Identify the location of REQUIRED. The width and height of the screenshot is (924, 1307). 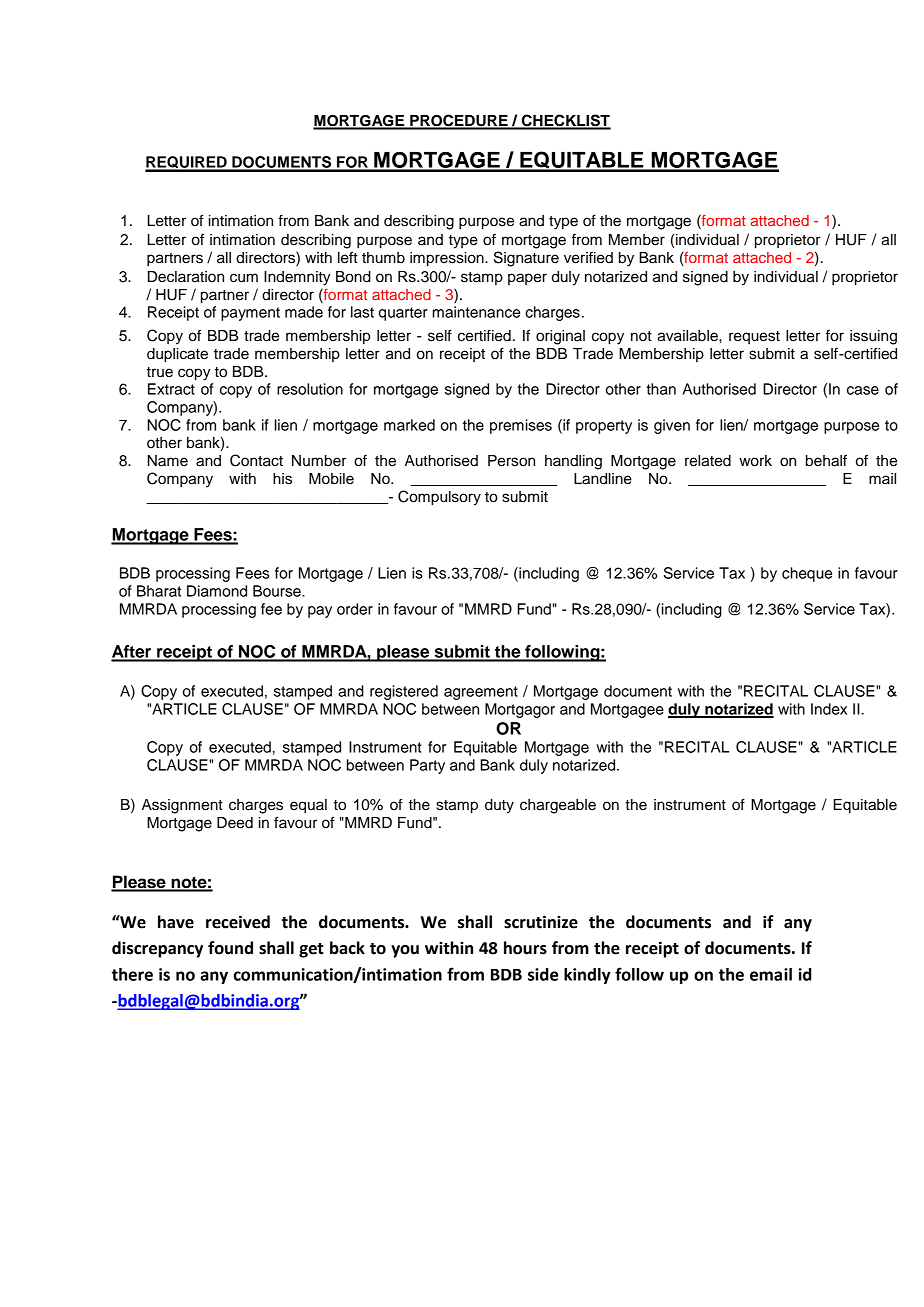
(187, 163).
